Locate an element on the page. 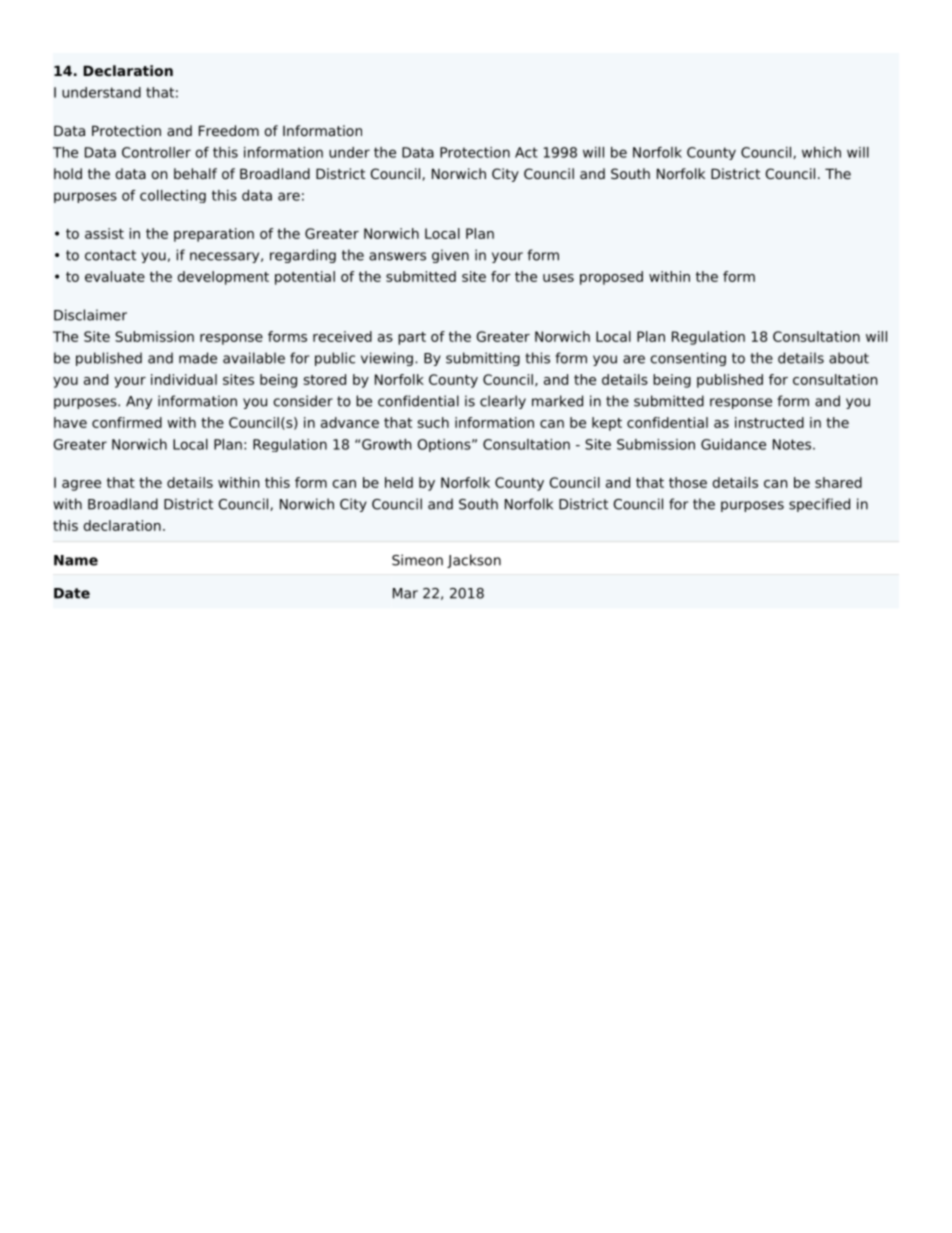 This document has width=952, height=1233. consenting is located at coordinates (688, 359).
